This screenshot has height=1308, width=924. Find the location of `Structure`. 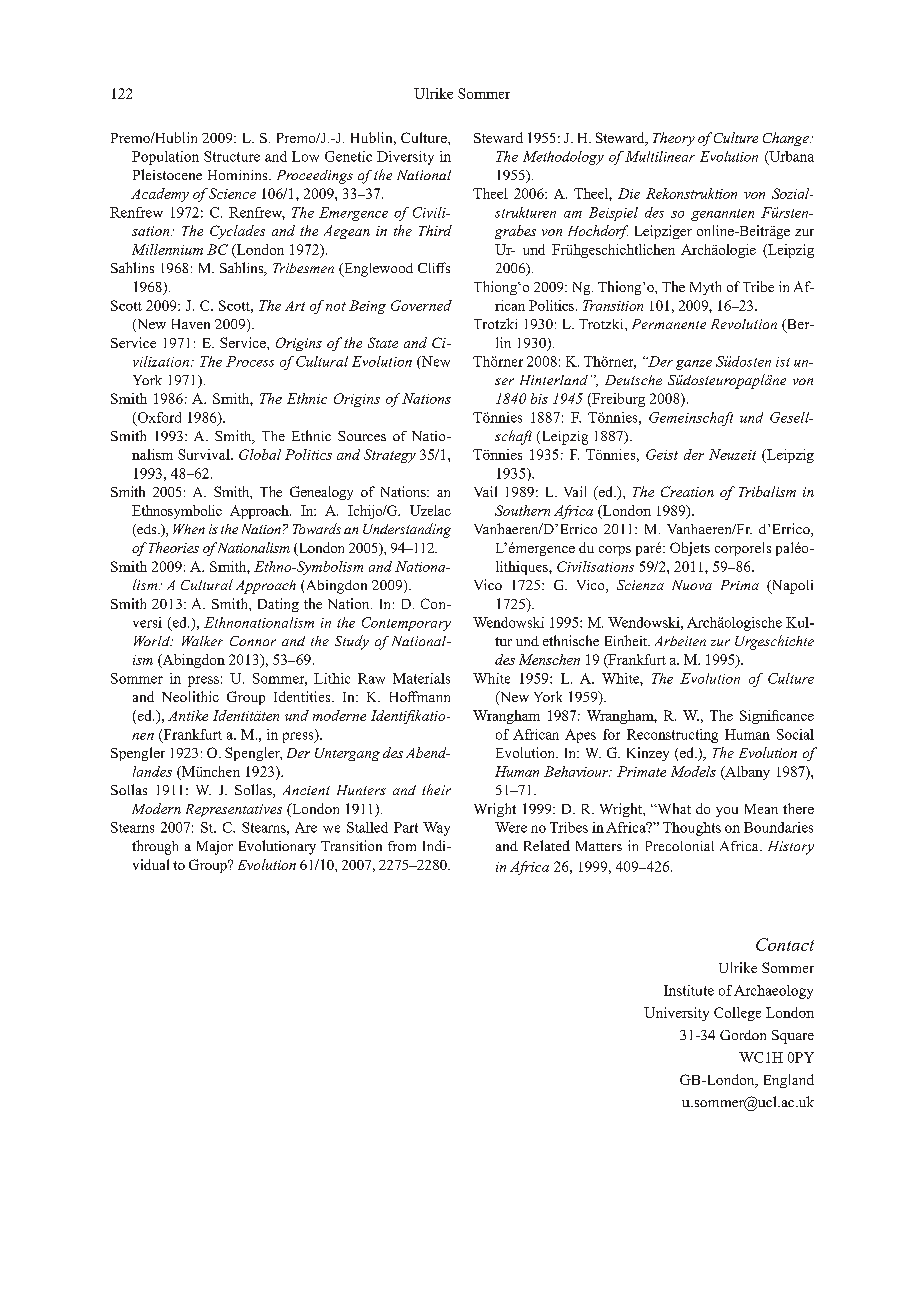

Structure is located at coordinates (232, 156).
